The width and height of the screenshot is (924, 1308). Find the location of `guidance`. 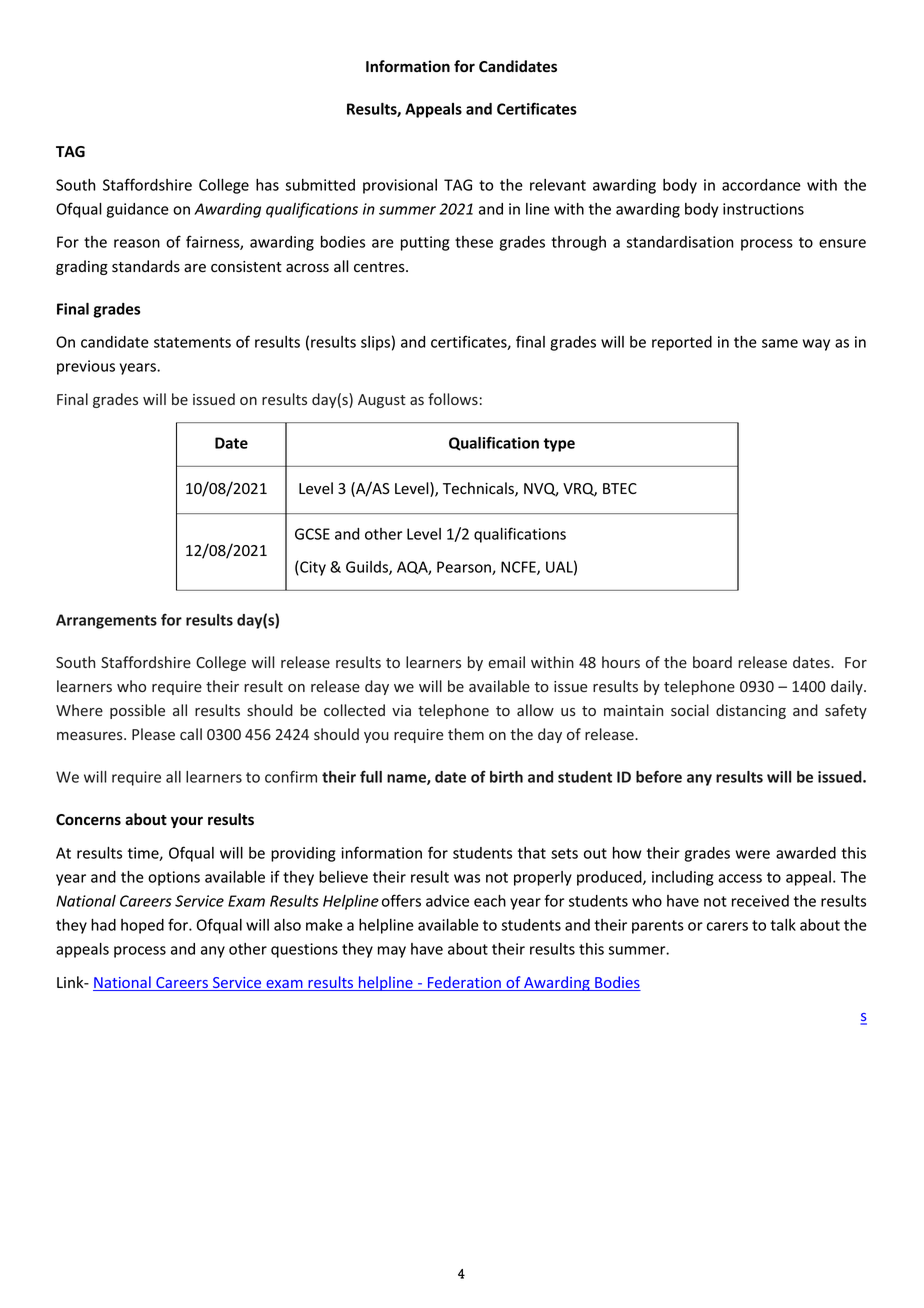

guidance is located at coordinates (137, 210).
